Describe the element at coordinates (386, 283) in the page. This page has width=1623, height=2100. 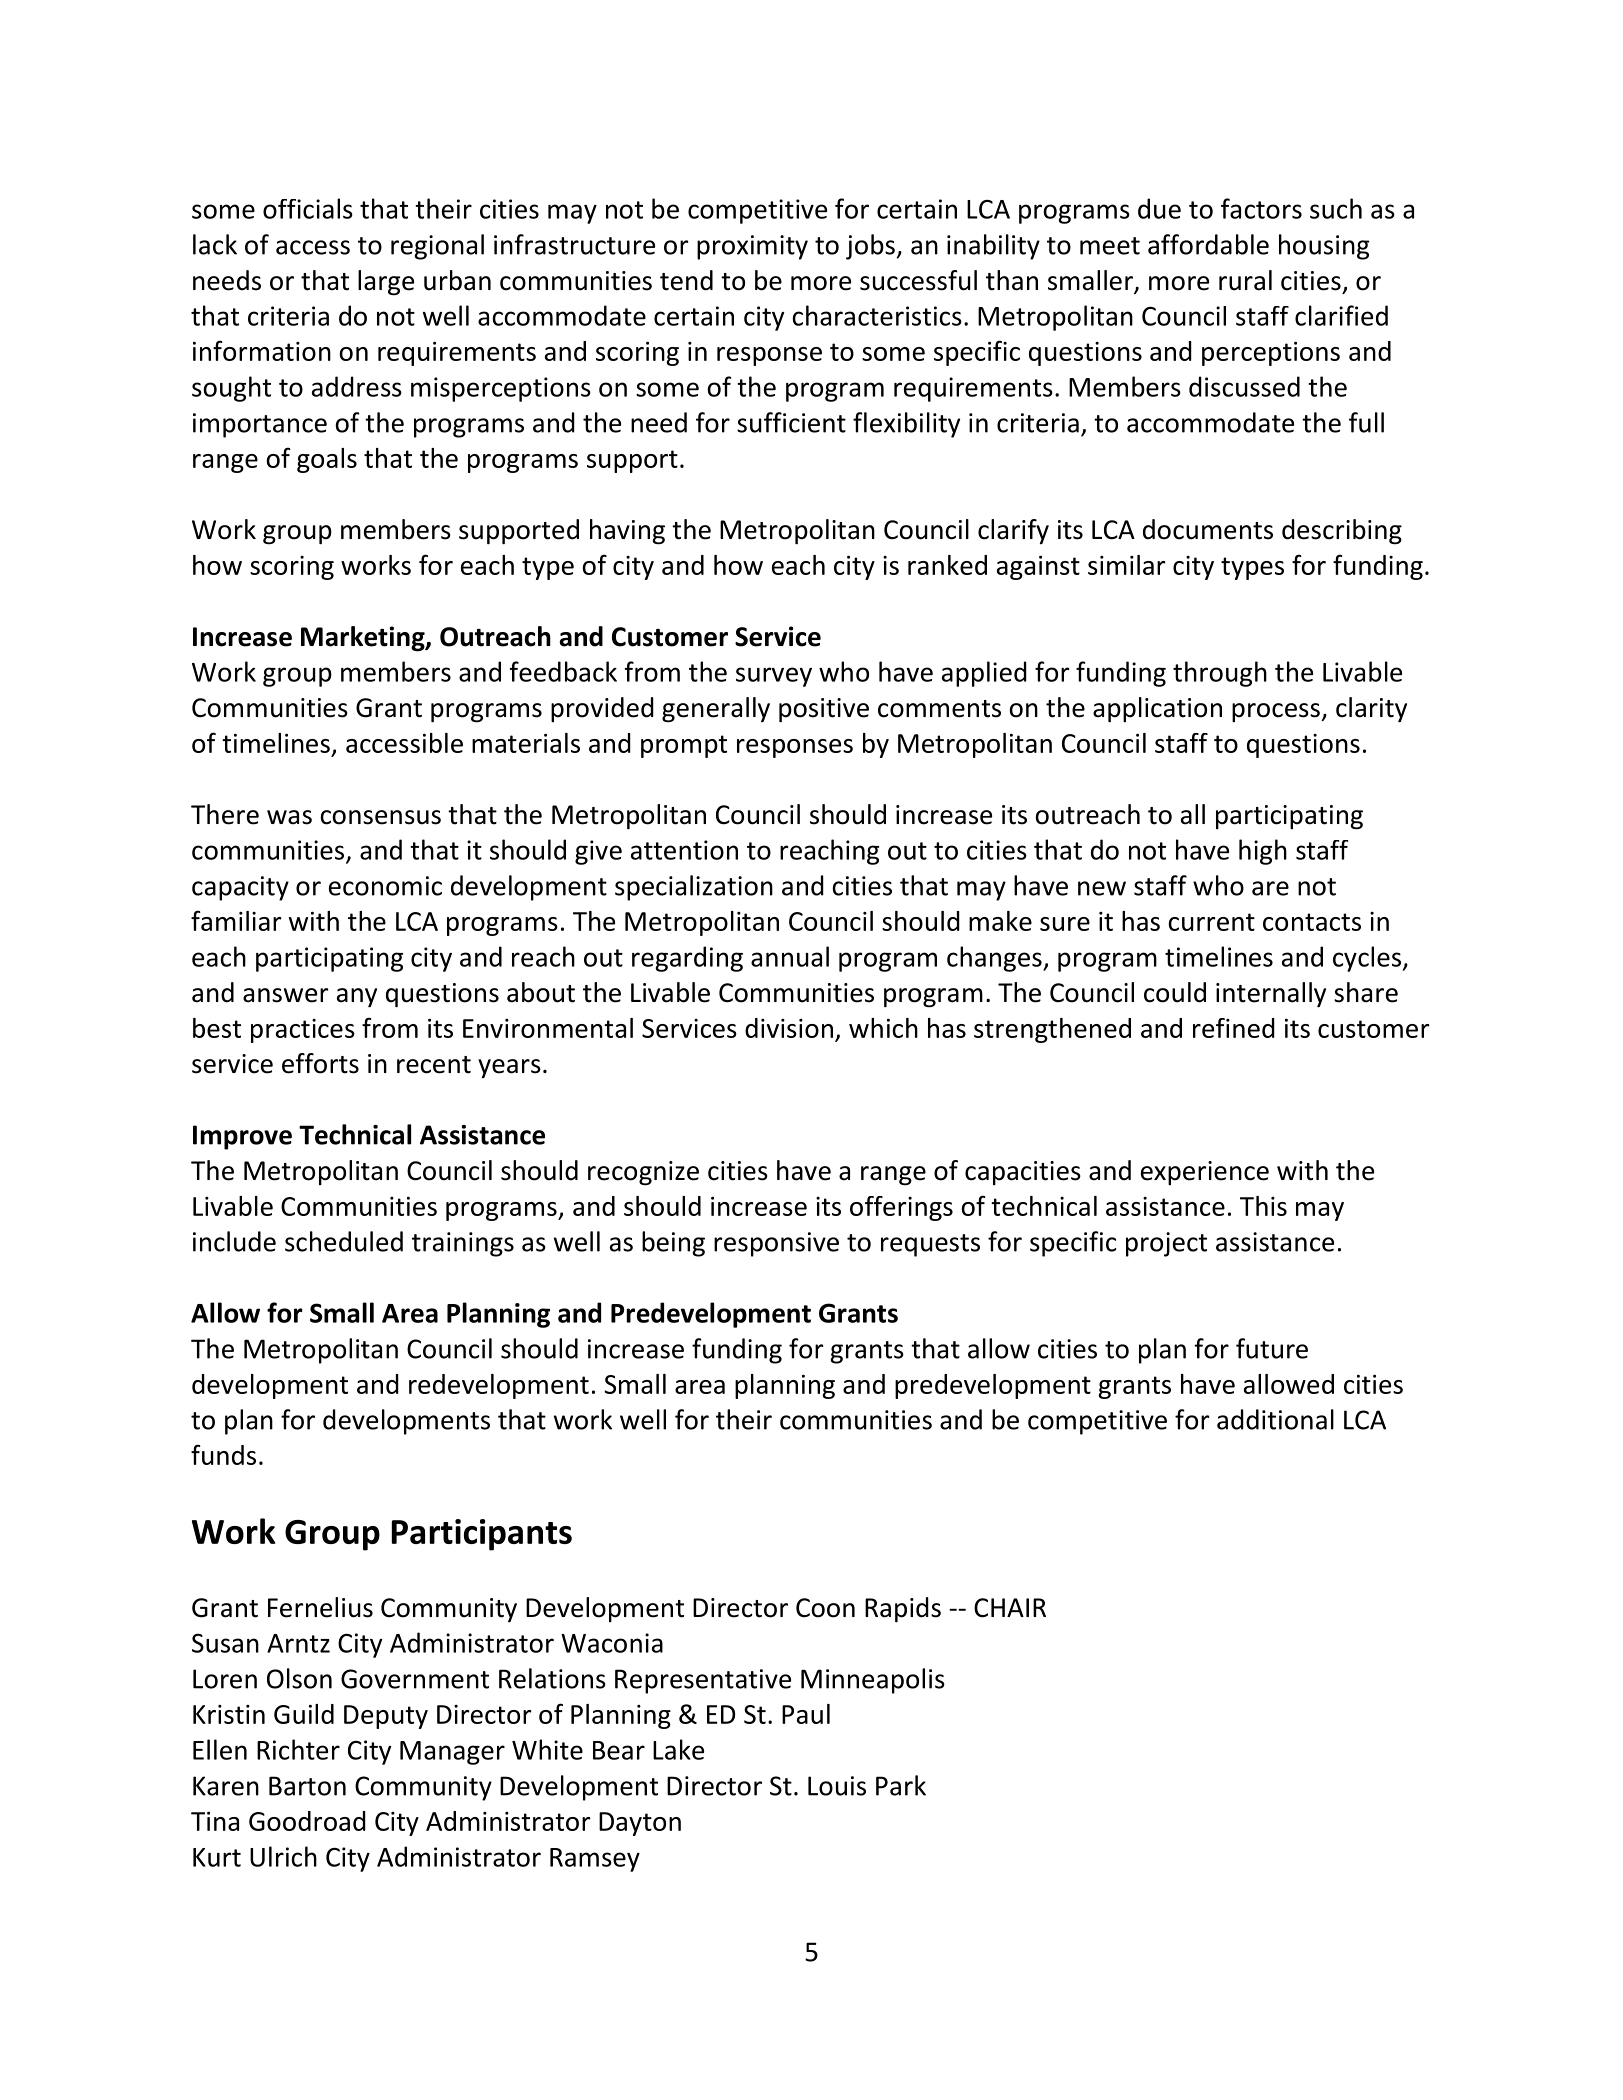
I see `large` at that location.
